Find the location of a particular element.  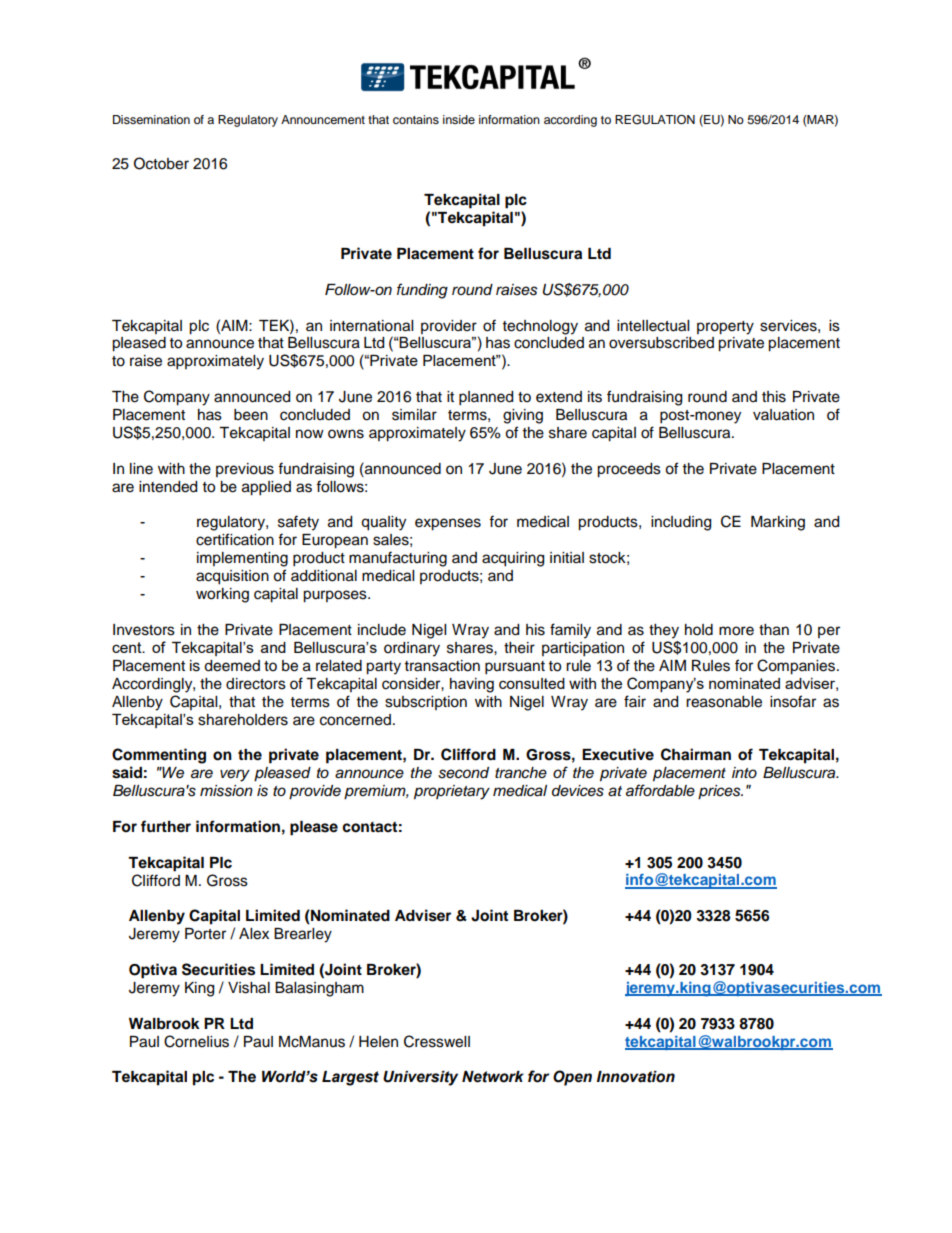

intended is located at coordinates (168, 487).
